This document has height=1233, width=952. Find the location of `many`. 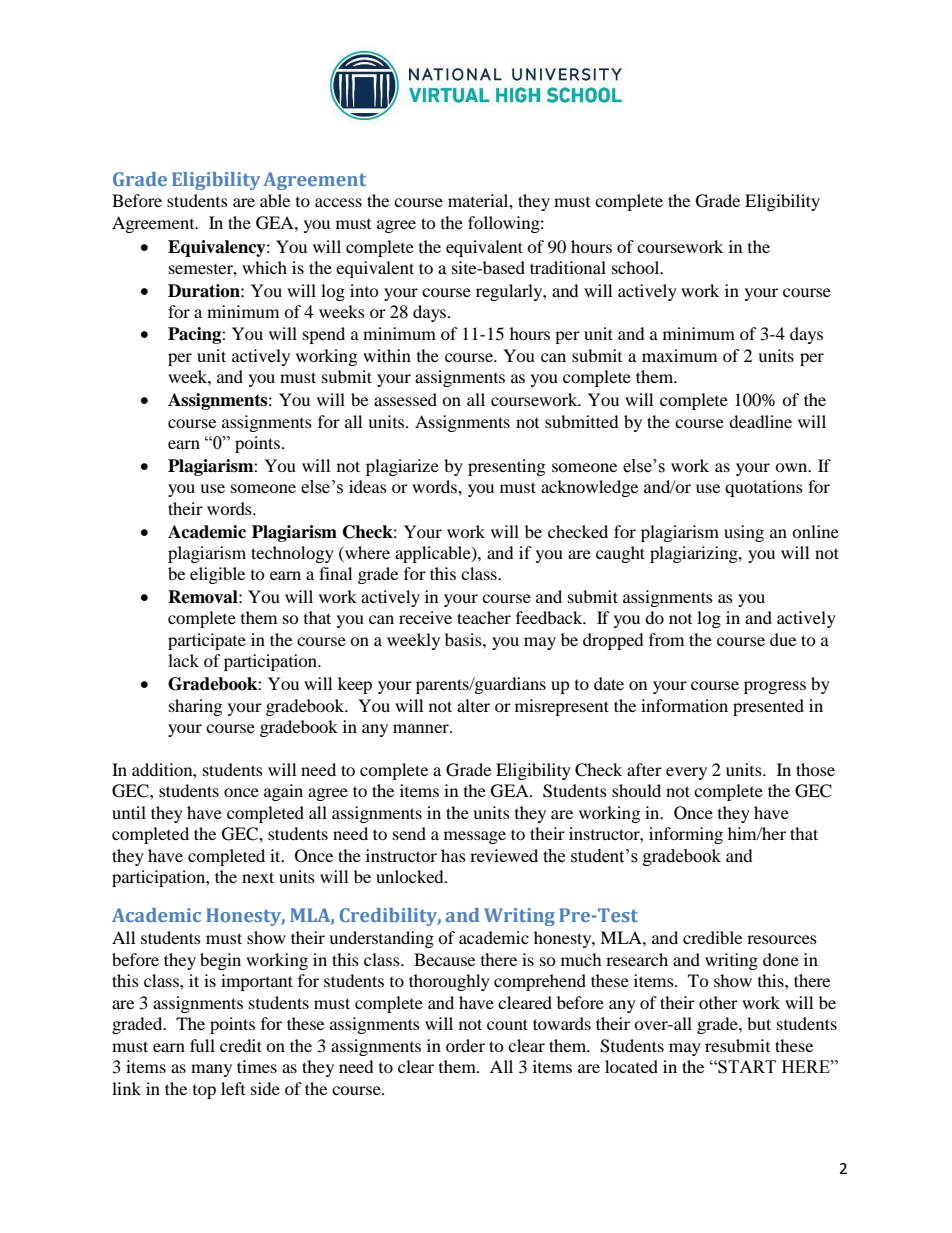

many is located at coordinates (211, 1070).
